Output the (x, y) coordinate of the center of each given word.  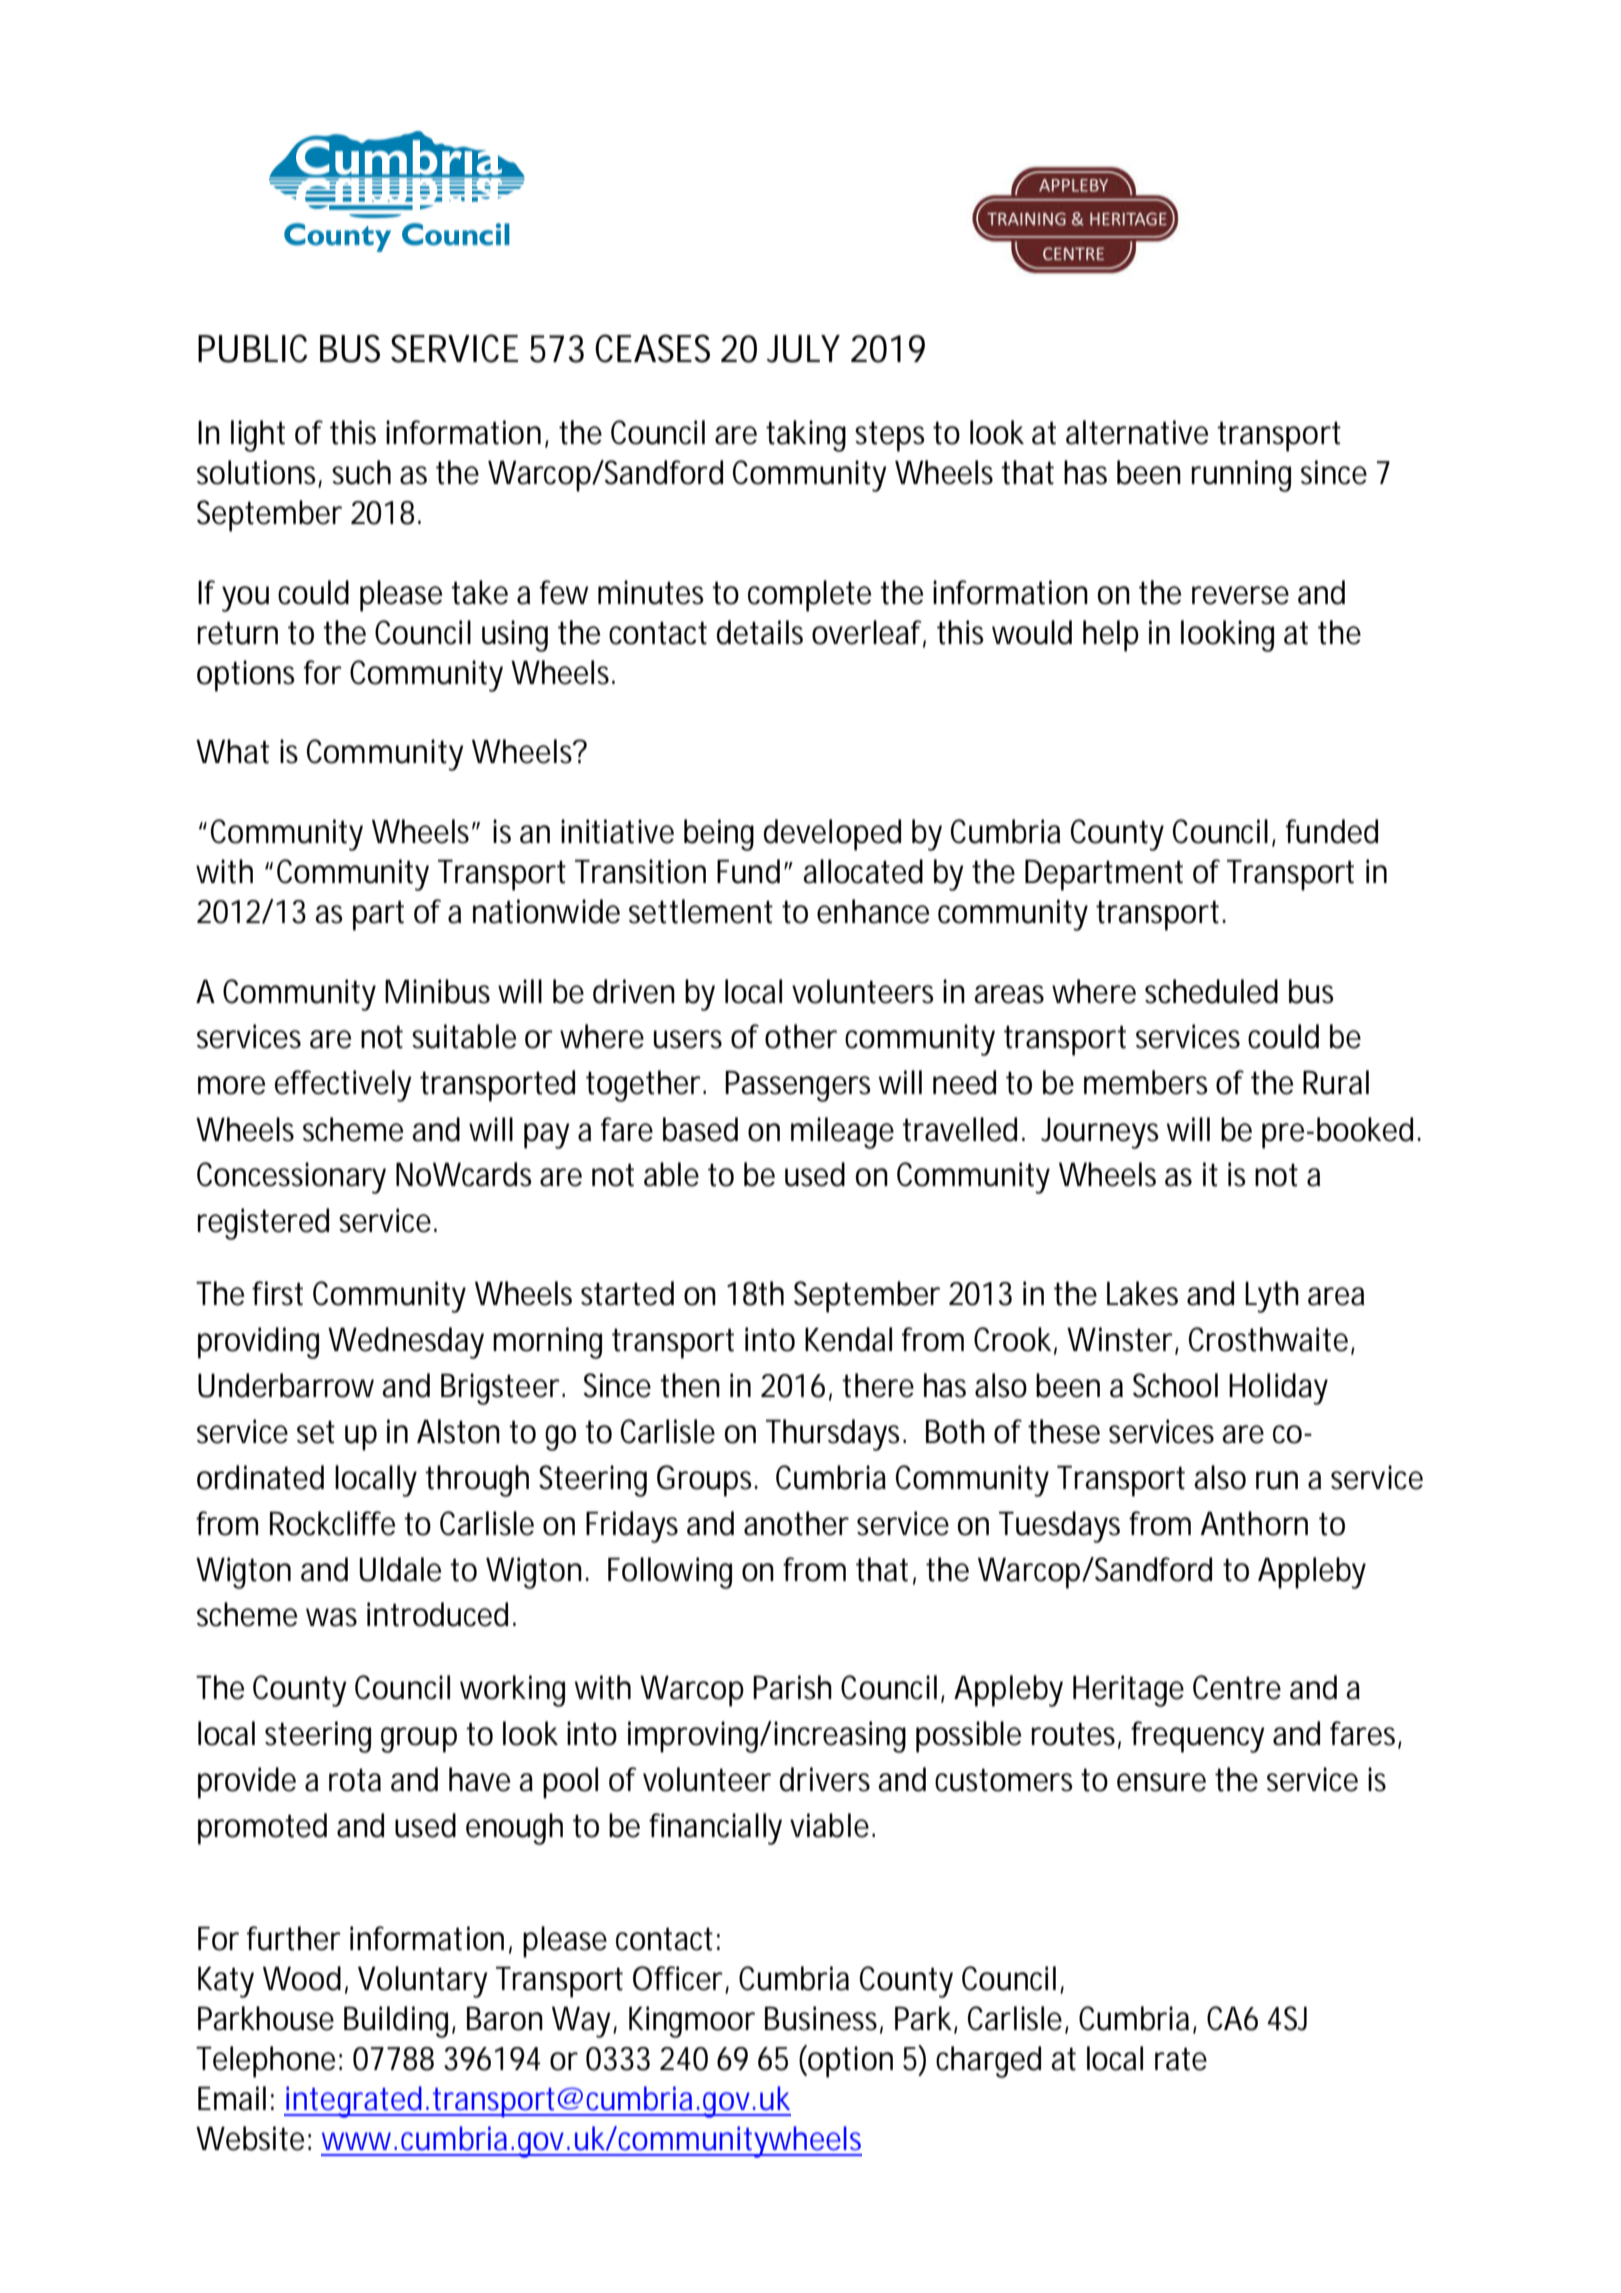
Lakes (1142, 1293)
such (361, 472)
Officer (678, 1978)
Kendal (848, 1339)
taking (806, 436)
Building (396, 2022)
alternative (1137, 432)
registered (263, 1224)
